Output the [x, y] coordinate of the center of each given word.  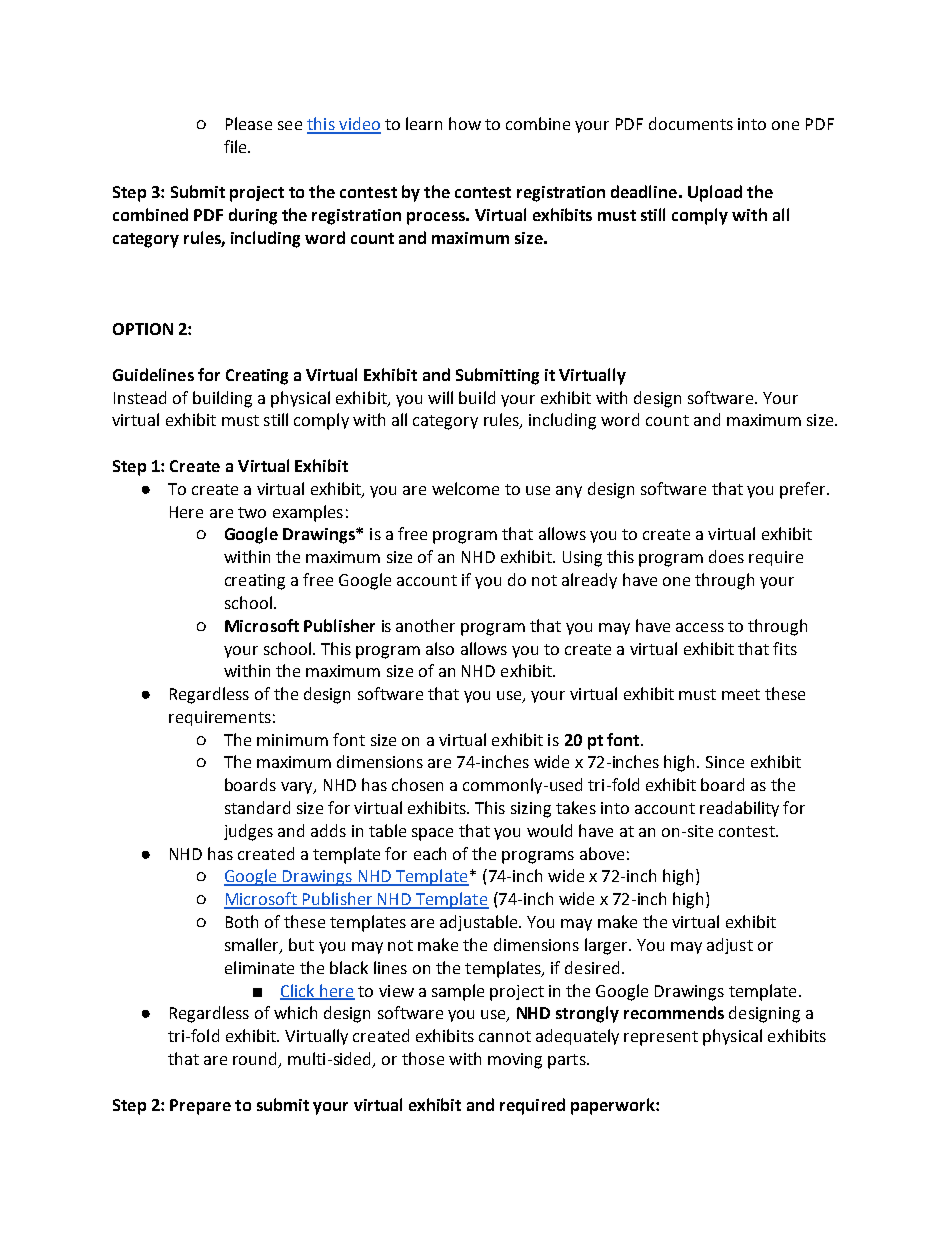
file [236, 146]
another [425, 625]
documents [691, 123]
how [465, 123]
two [252, 512]
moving [515, 1061]
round [256, 1060]
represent [661, 1038]
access [700, 627]
